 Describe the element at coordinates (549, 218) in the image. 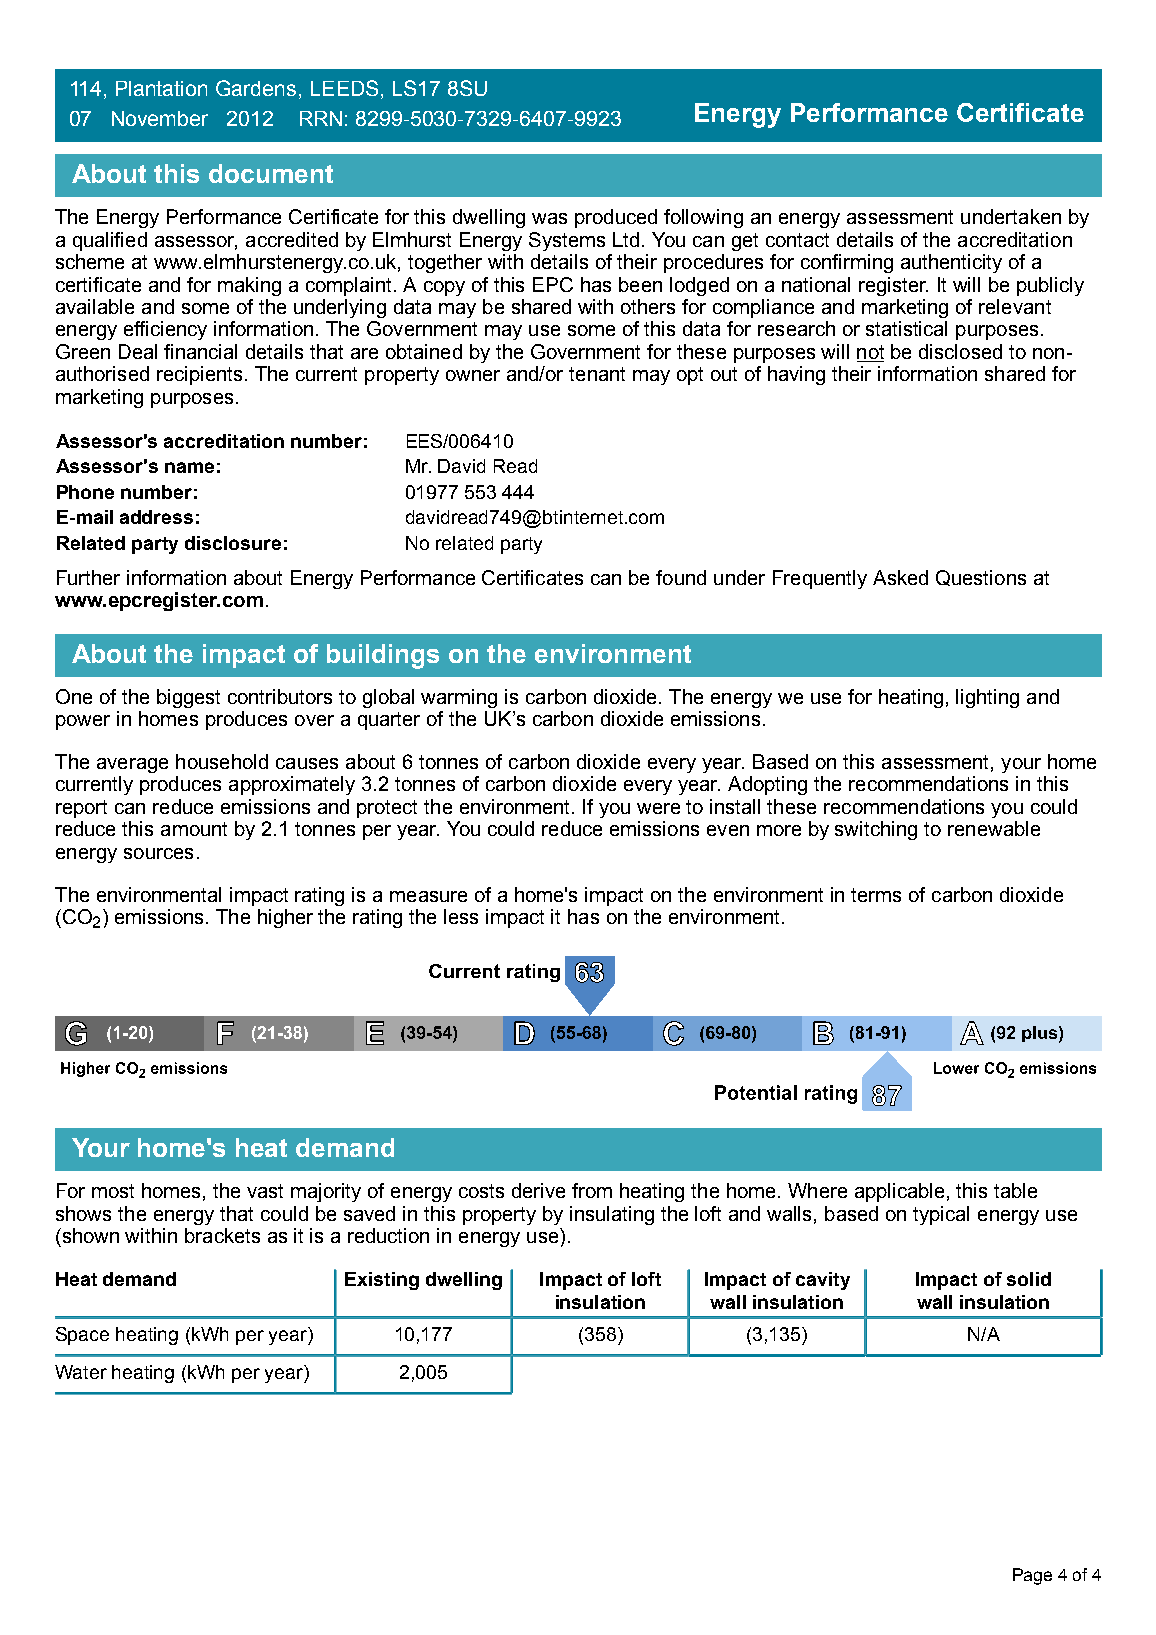

I see `was` at that location.
